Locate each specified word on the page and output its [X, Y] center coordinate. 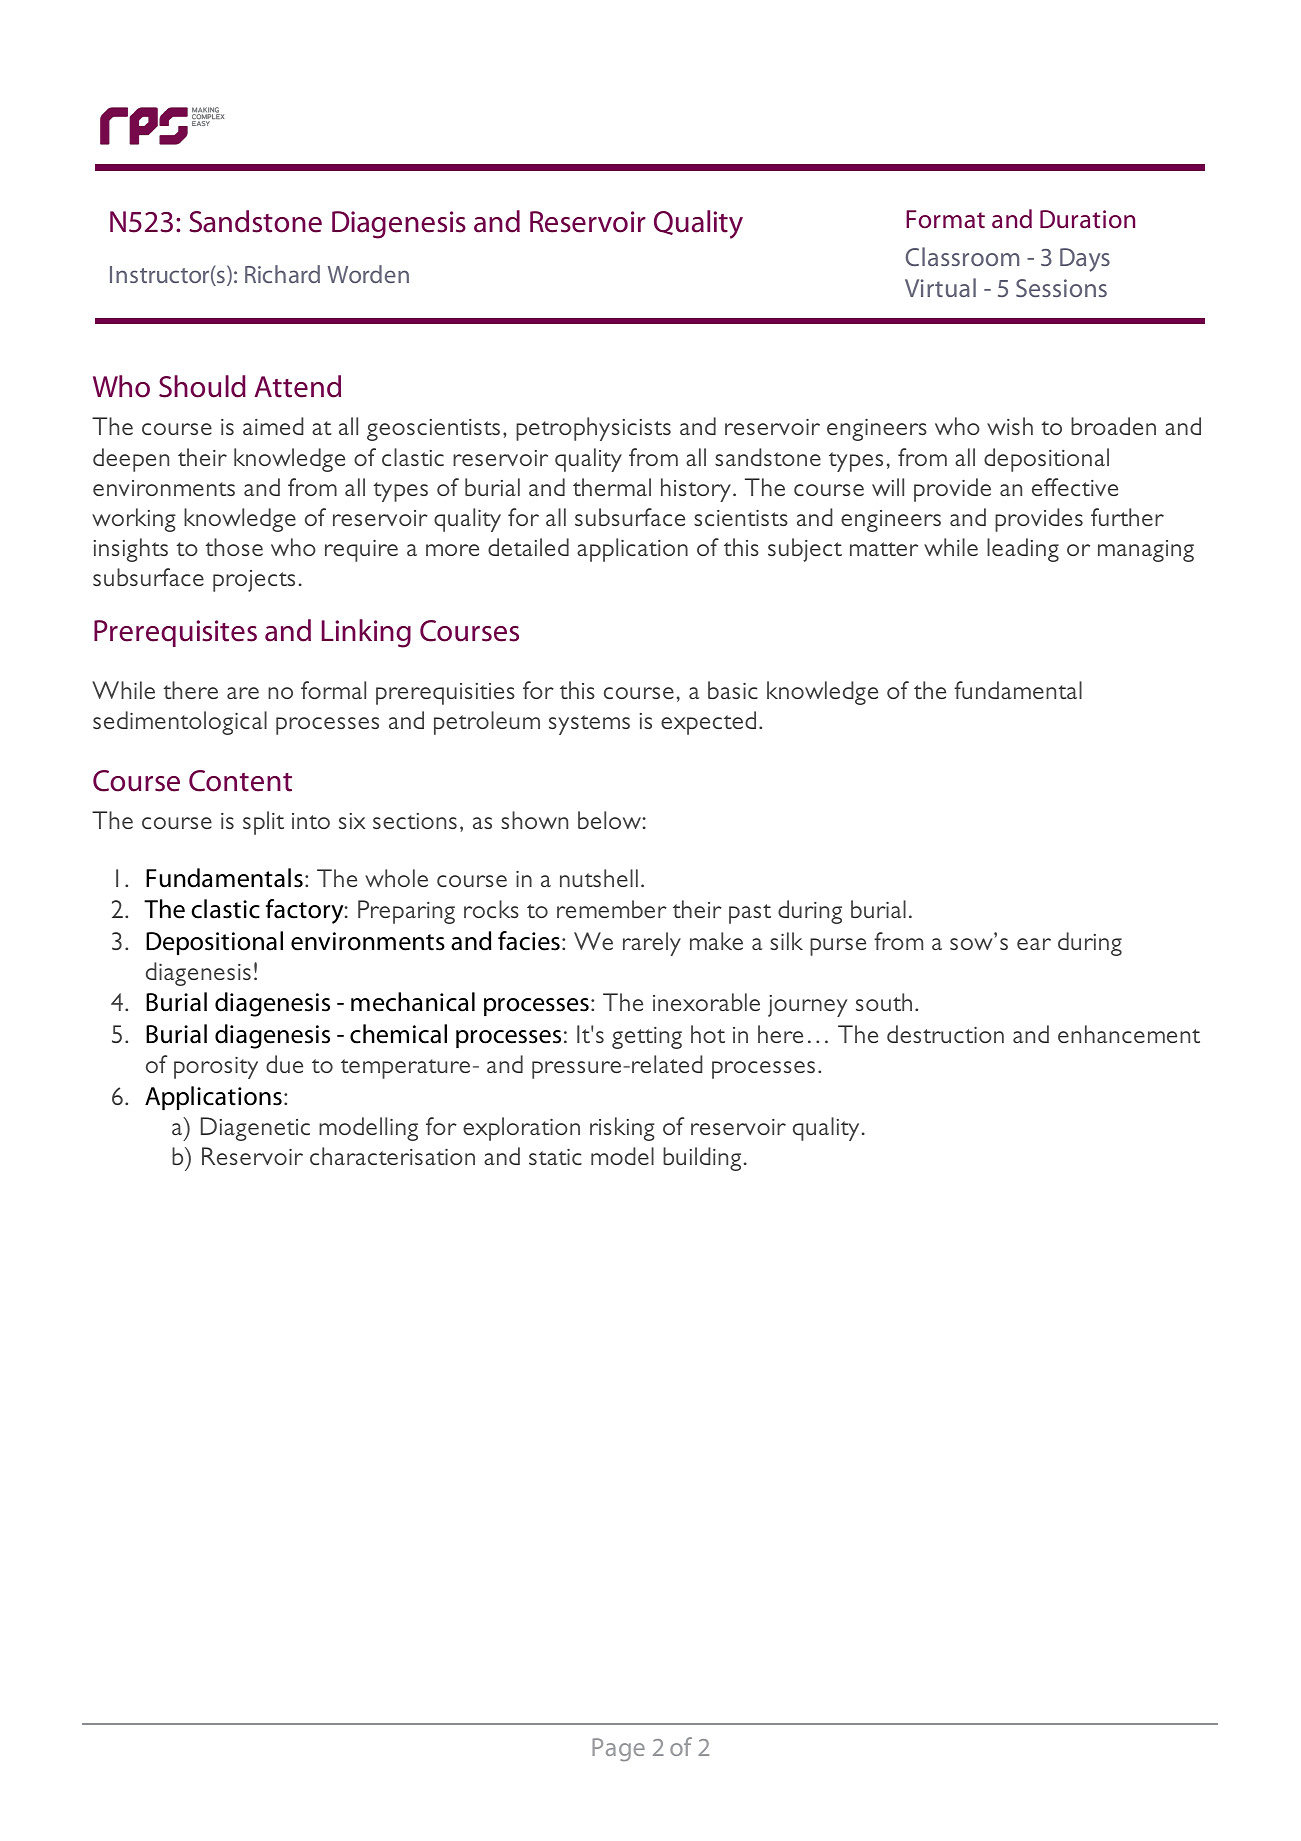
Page [618, 1749]
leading [1023, 550]
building [702, 1159]
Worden [368, 274]
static [555, 1157]
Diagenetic [255, 1129]
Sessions [1061, 288]
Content [240, 781]
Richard [282, 274]
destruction [945, 1034]
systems [589, 725]
